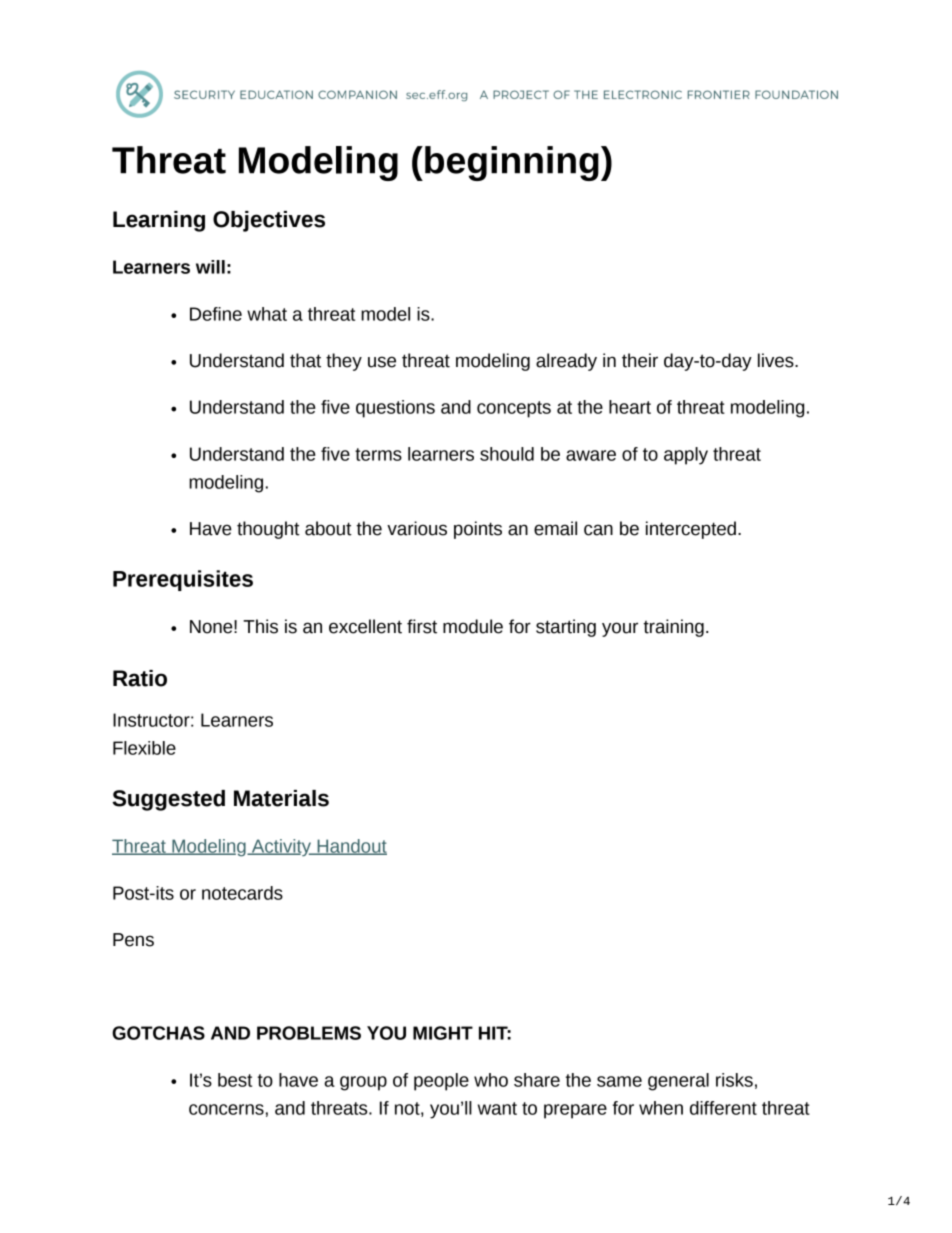  Describe the element at coordinates (351, 847) in the screenshot. I see `Handout` at that location.
